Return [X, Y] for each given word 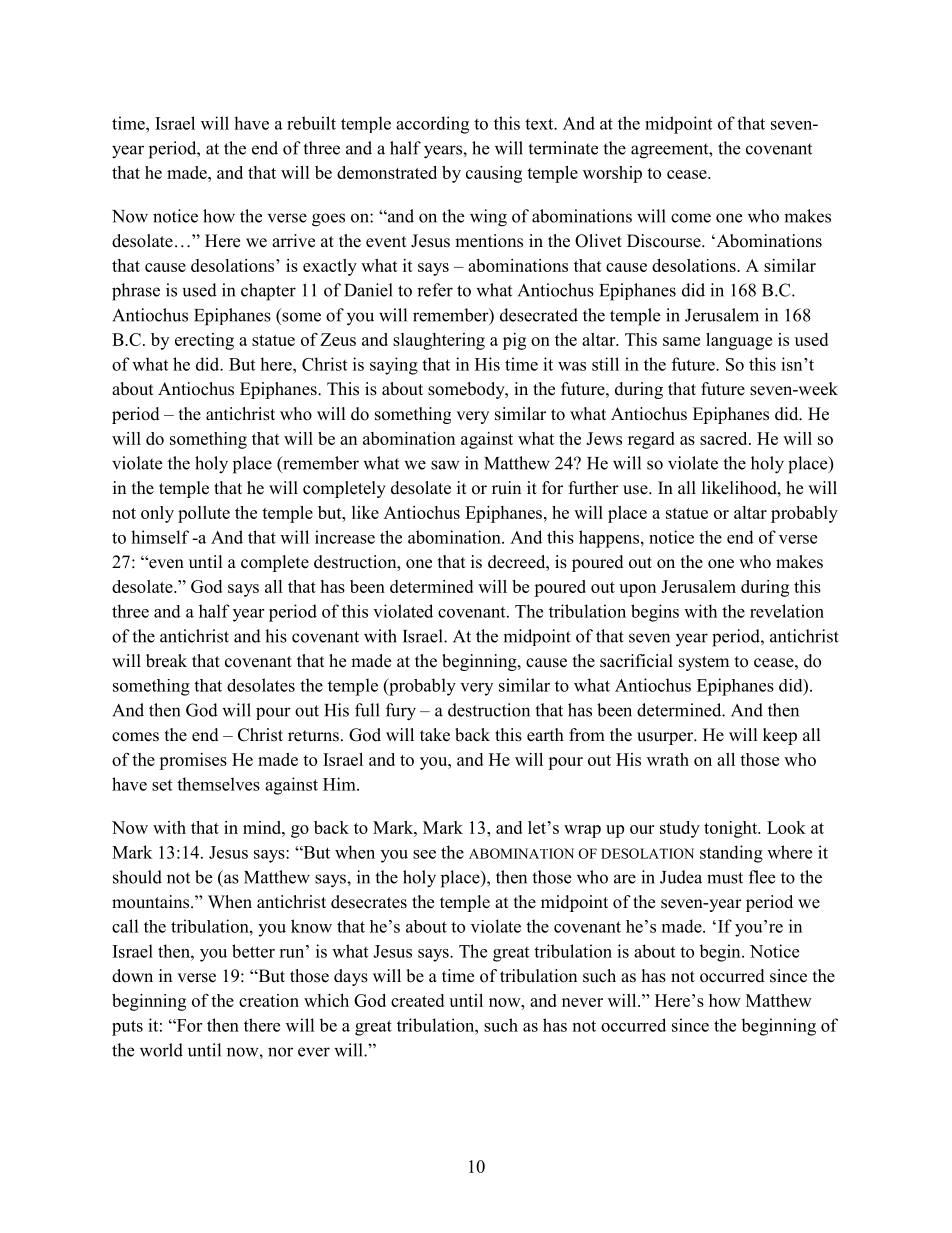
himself [160, 537]
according [432, 125]
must [725, 878]
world [161, 1050]
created [417, 1000]
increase [345, 537]
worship [612, 174]
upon [637, 590]
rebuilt [311, 123]
